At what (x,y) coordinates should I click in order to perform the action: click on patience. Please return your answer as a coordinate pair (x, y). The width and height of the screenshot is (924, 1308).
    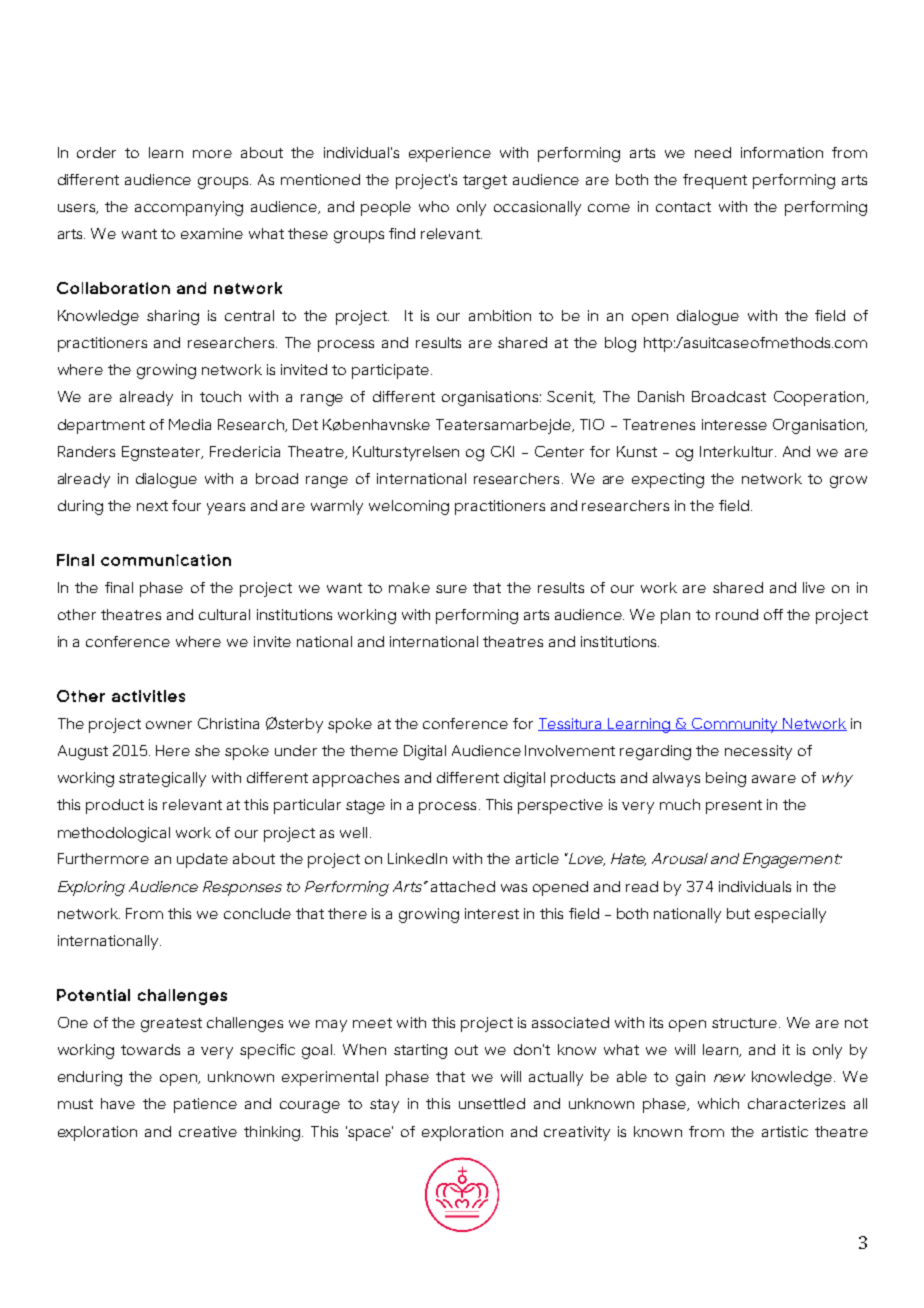
    Looking at the image, I should click on (205, 1105).
